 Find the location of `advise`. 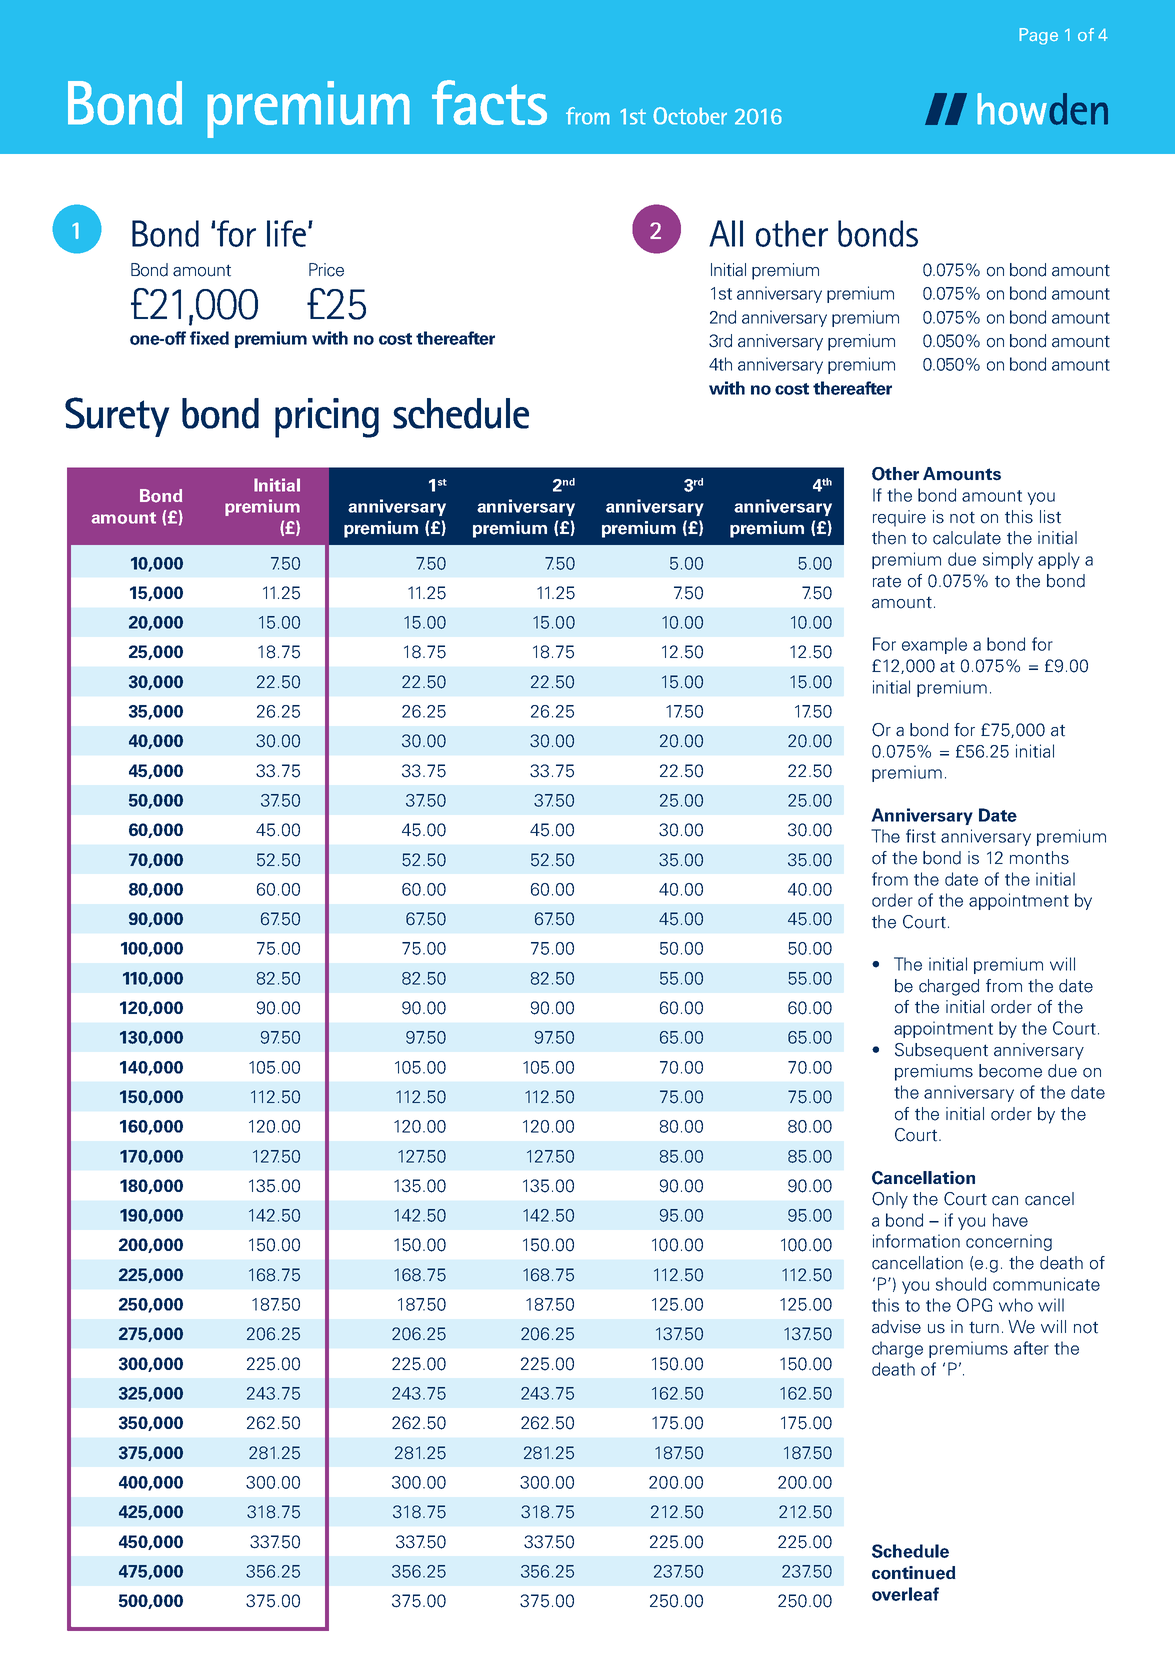

advise is located at coordinates (896, 1327).
